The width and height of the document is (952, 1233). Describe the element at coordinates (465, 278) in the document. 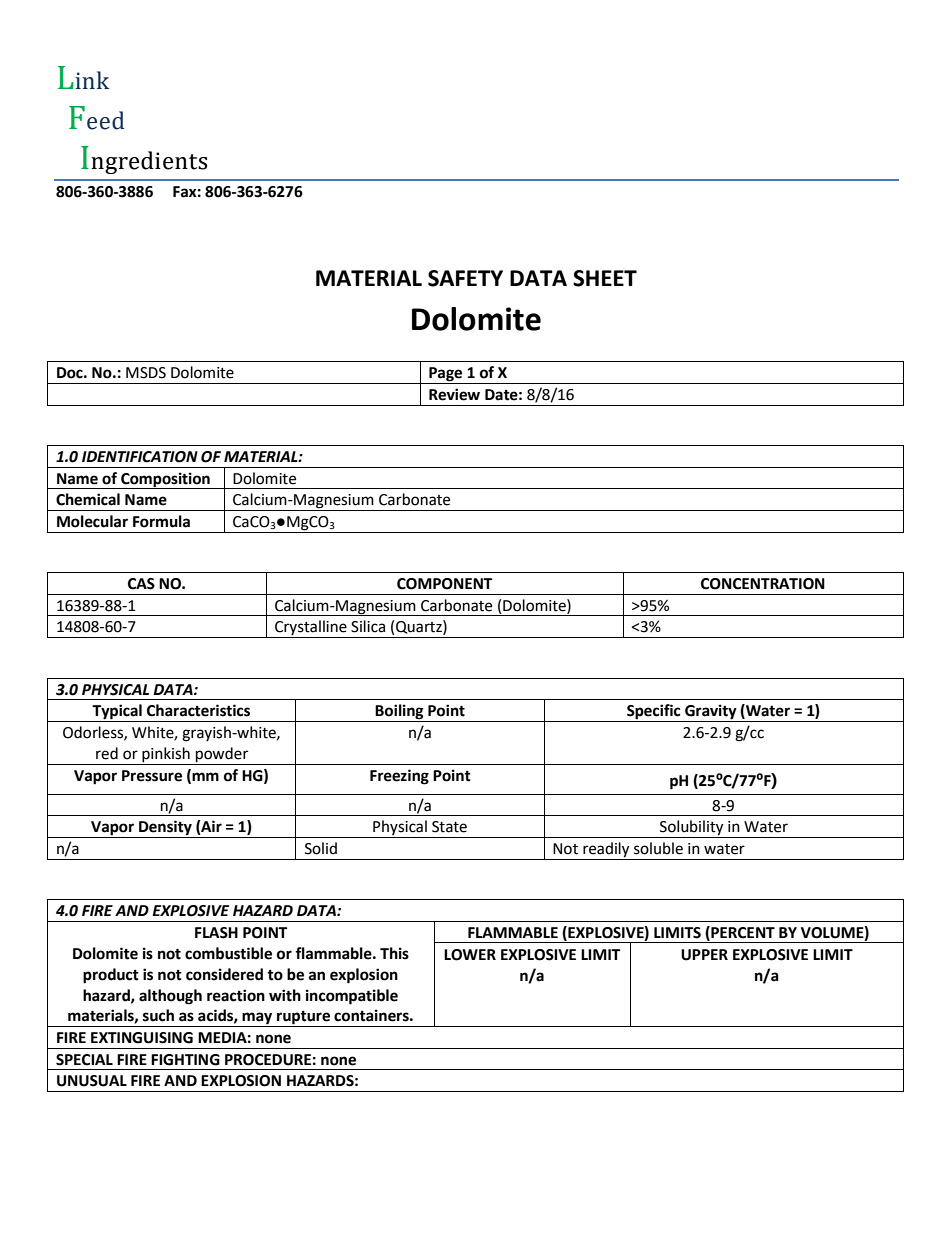

I see `SAFETY` at that location.
